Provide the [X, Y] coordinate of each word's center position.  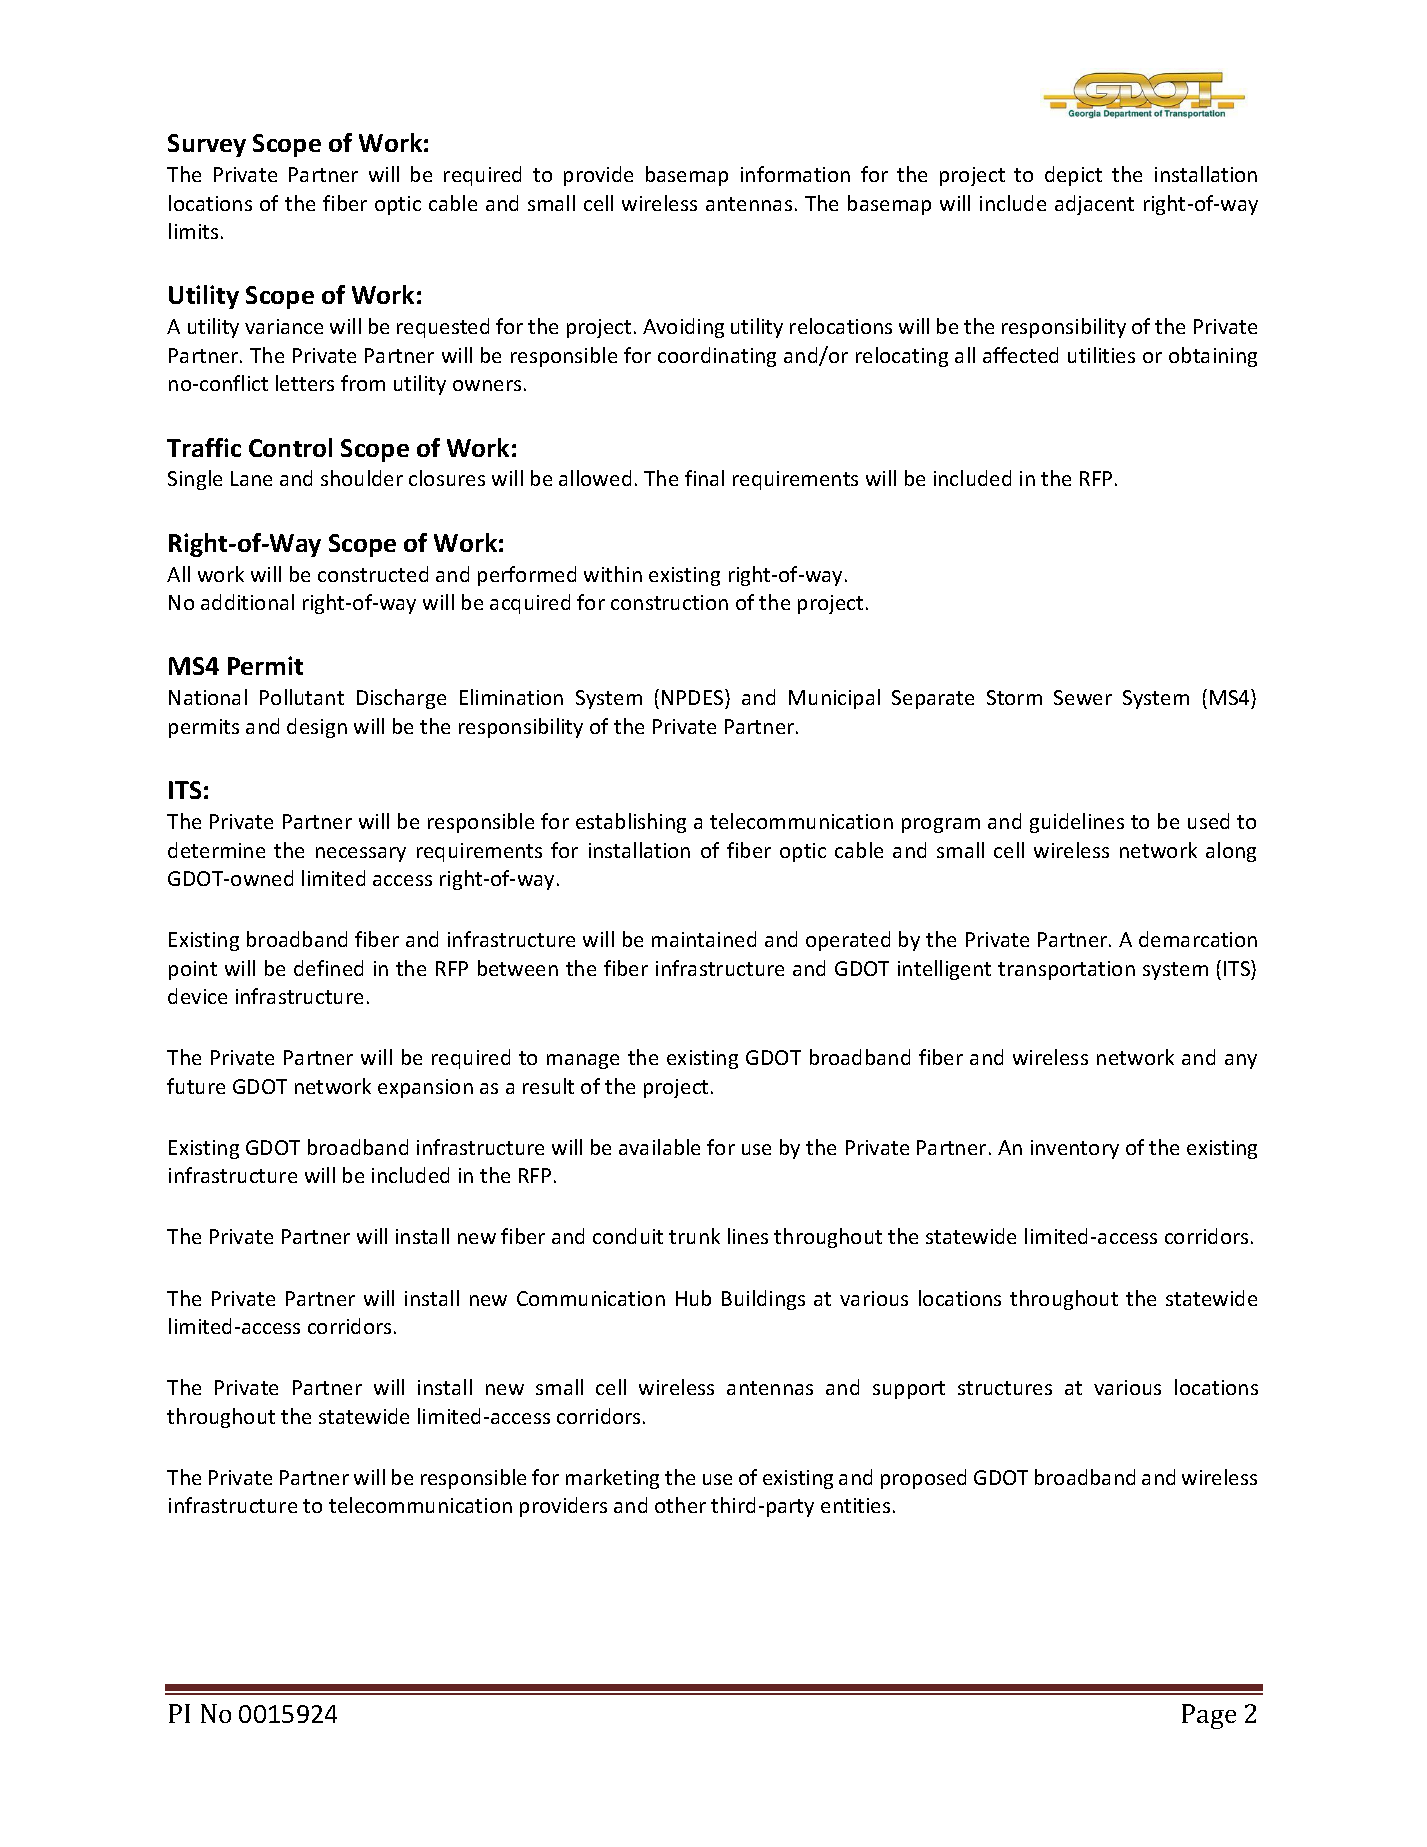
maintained [704, 939]
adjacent [1094, 205]
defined [328, 968]
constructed [373, 574]
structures [1005, 1388]
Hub [693, 1298]
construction [669, 602]
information [795, 174]
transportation [1066, 970]
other [680, 1505]
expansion [425, 1088]
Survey [207, 145]
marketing [612, 1479]
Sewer [1083, 697]
